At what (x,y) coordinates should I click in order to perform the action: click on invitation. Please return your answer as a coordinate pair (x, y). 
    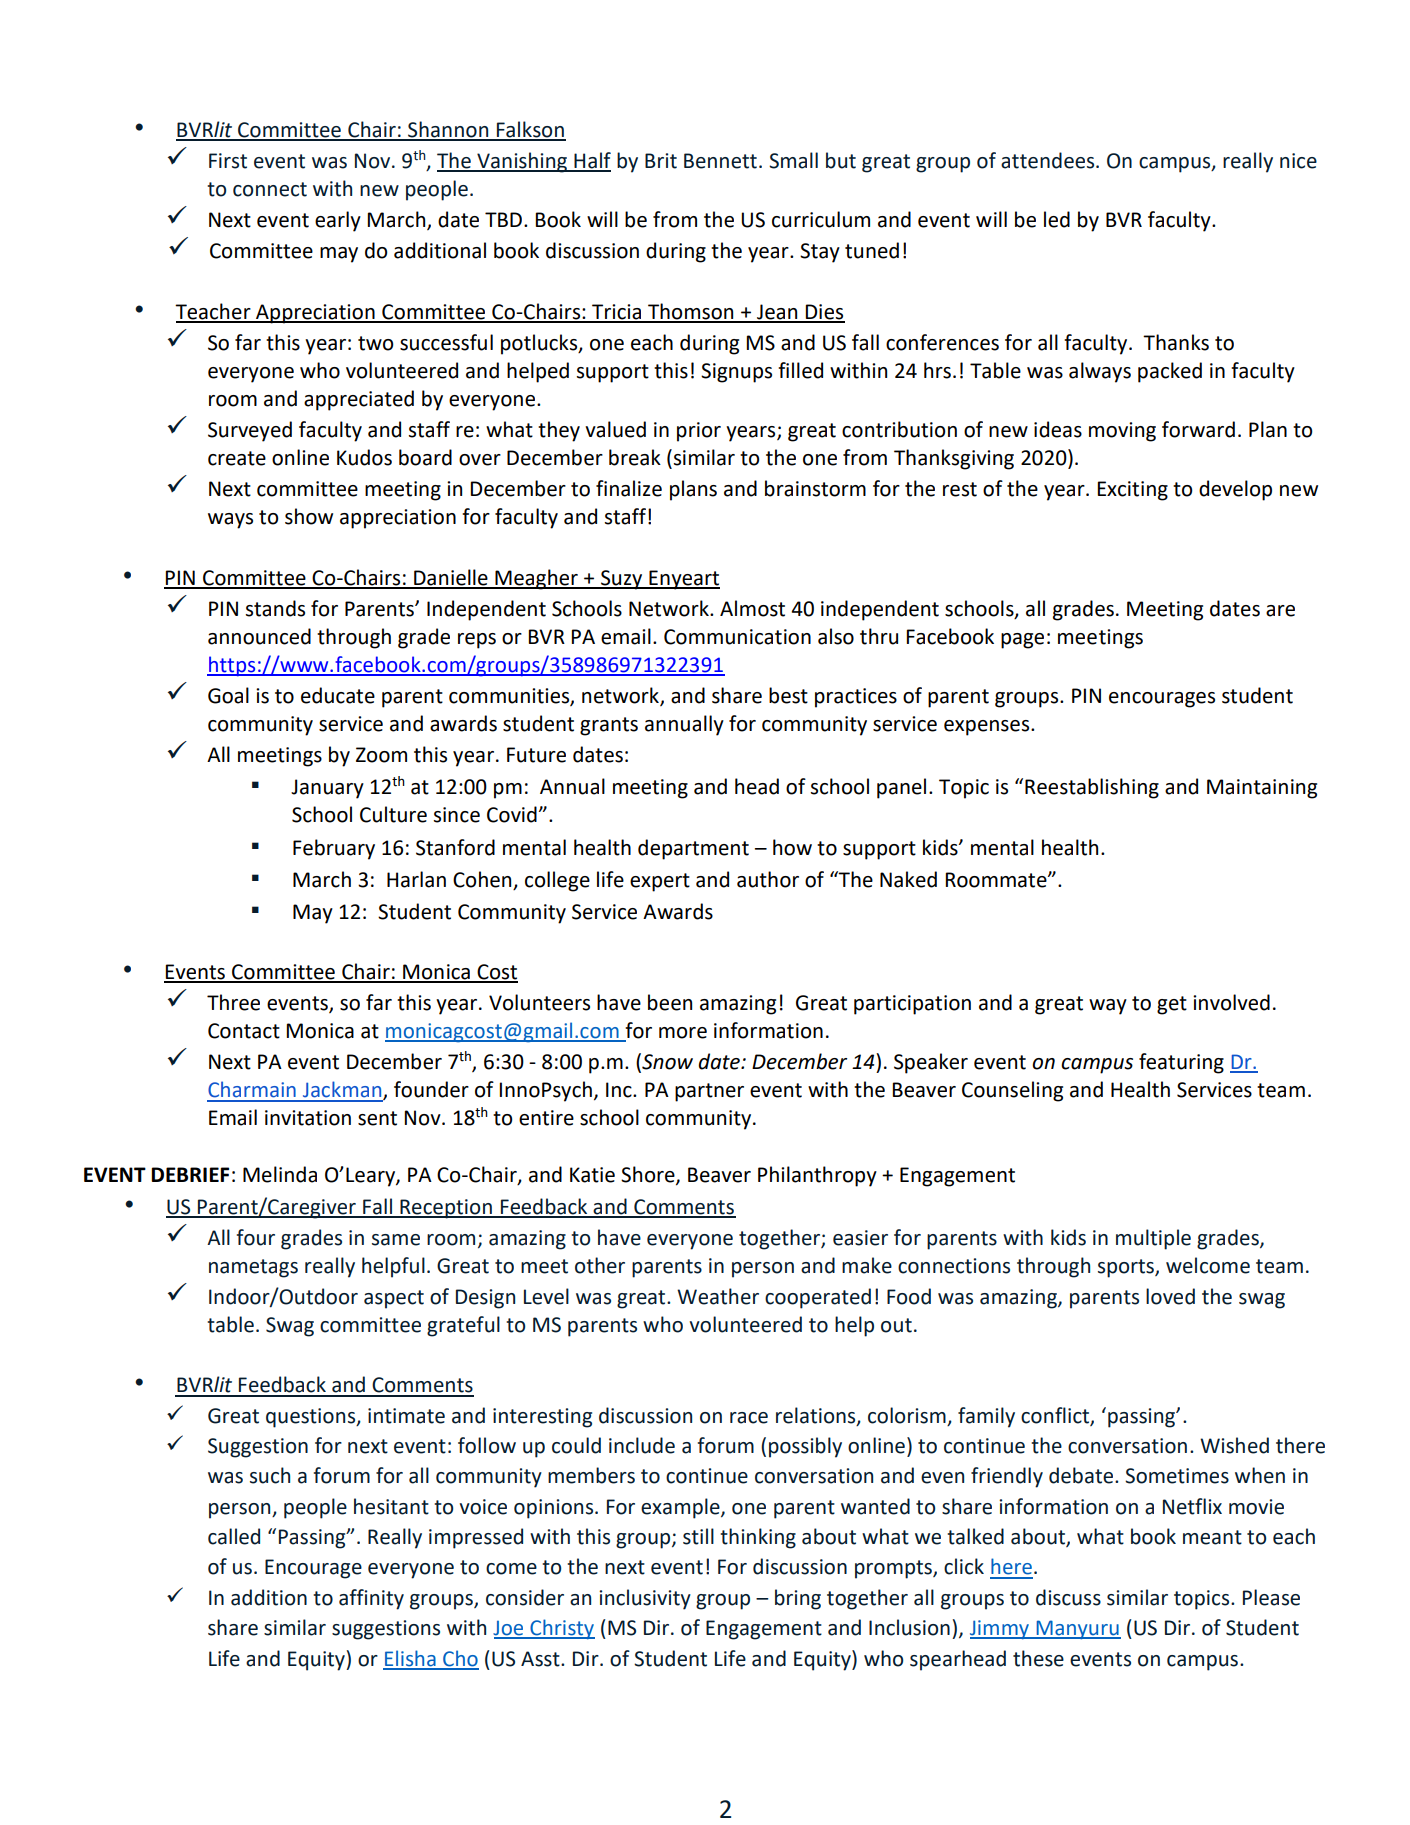
    Looking at the image, I should click on (308, 1118).
